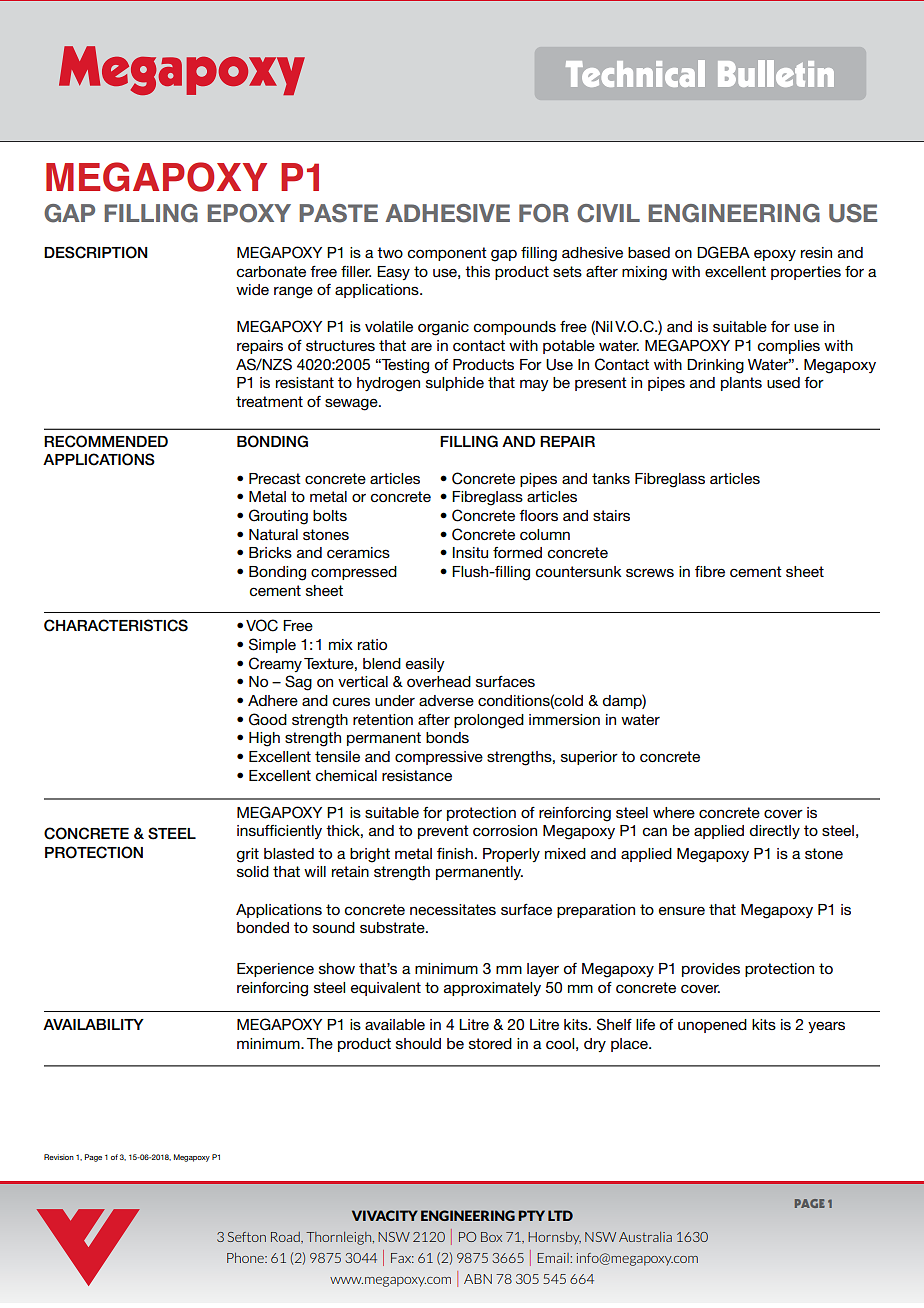  Describe the element at coordinates (96, 252) in the screenshot. I see `DESCRIPTION` at that location.
